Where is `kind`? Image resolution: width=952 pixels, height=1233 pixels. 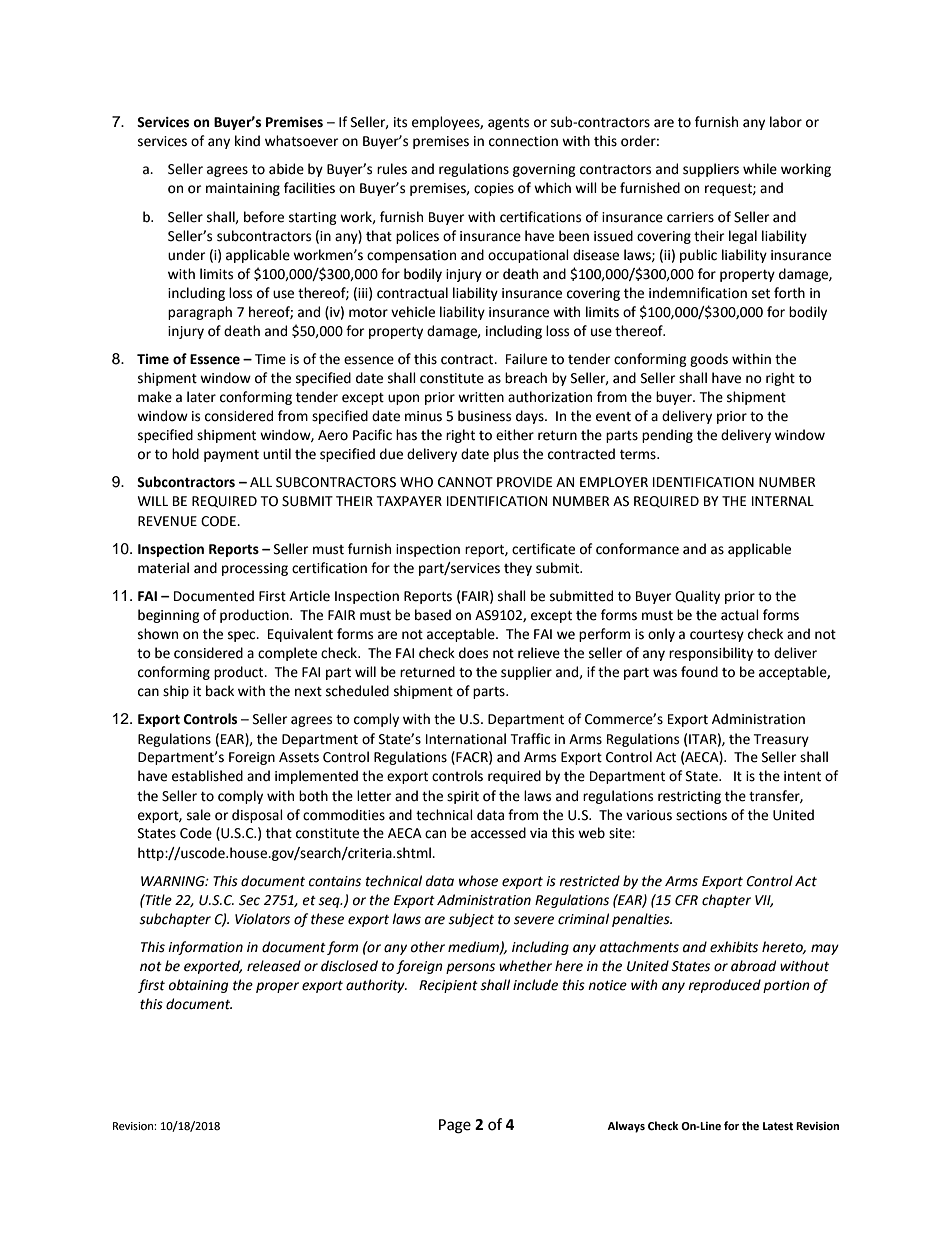
kind is located at coordinates (247, 141).
